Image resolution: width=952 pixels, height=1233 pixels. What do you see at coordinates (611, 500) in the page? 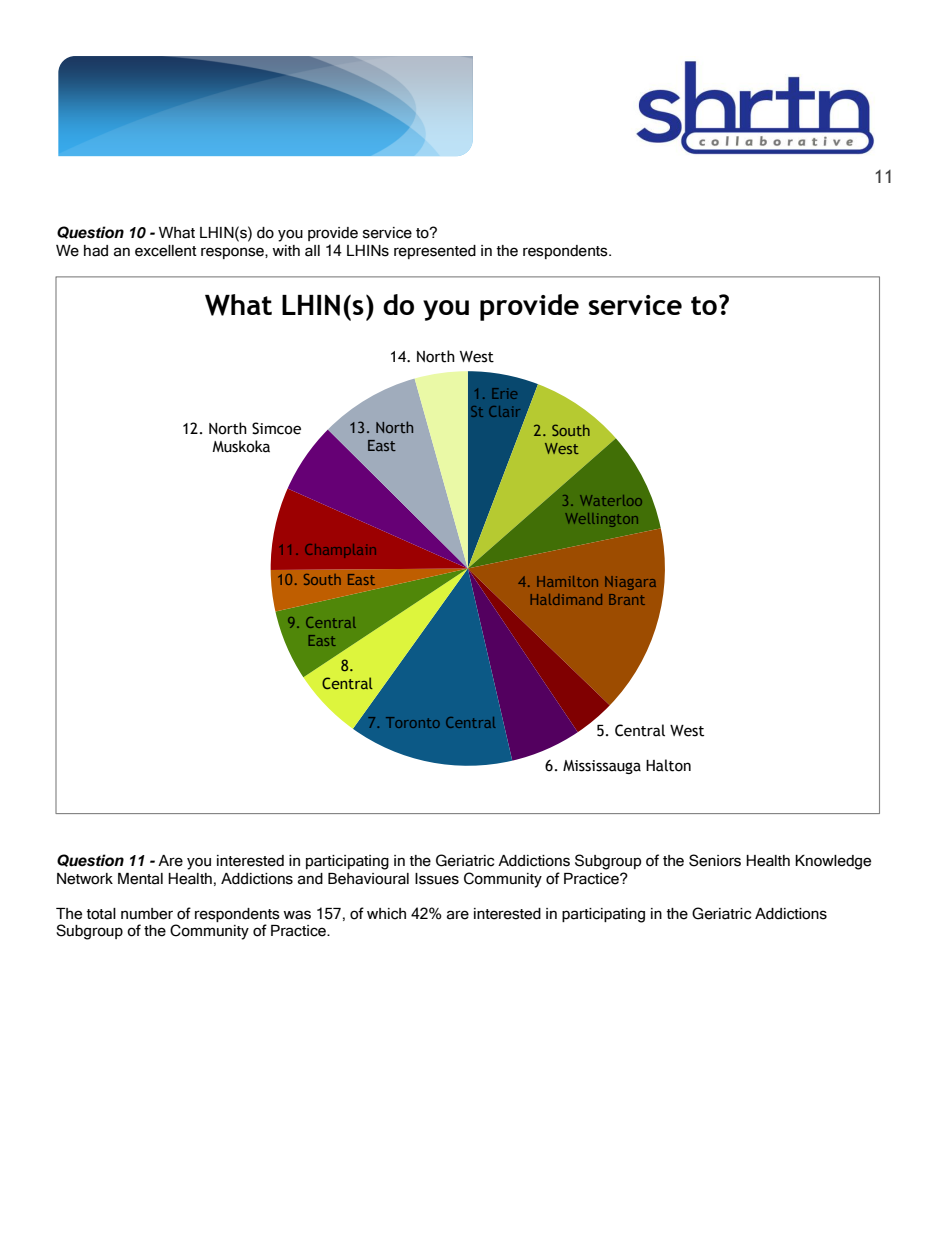
I see `Waterloo` at bounding box center [611, 500].
